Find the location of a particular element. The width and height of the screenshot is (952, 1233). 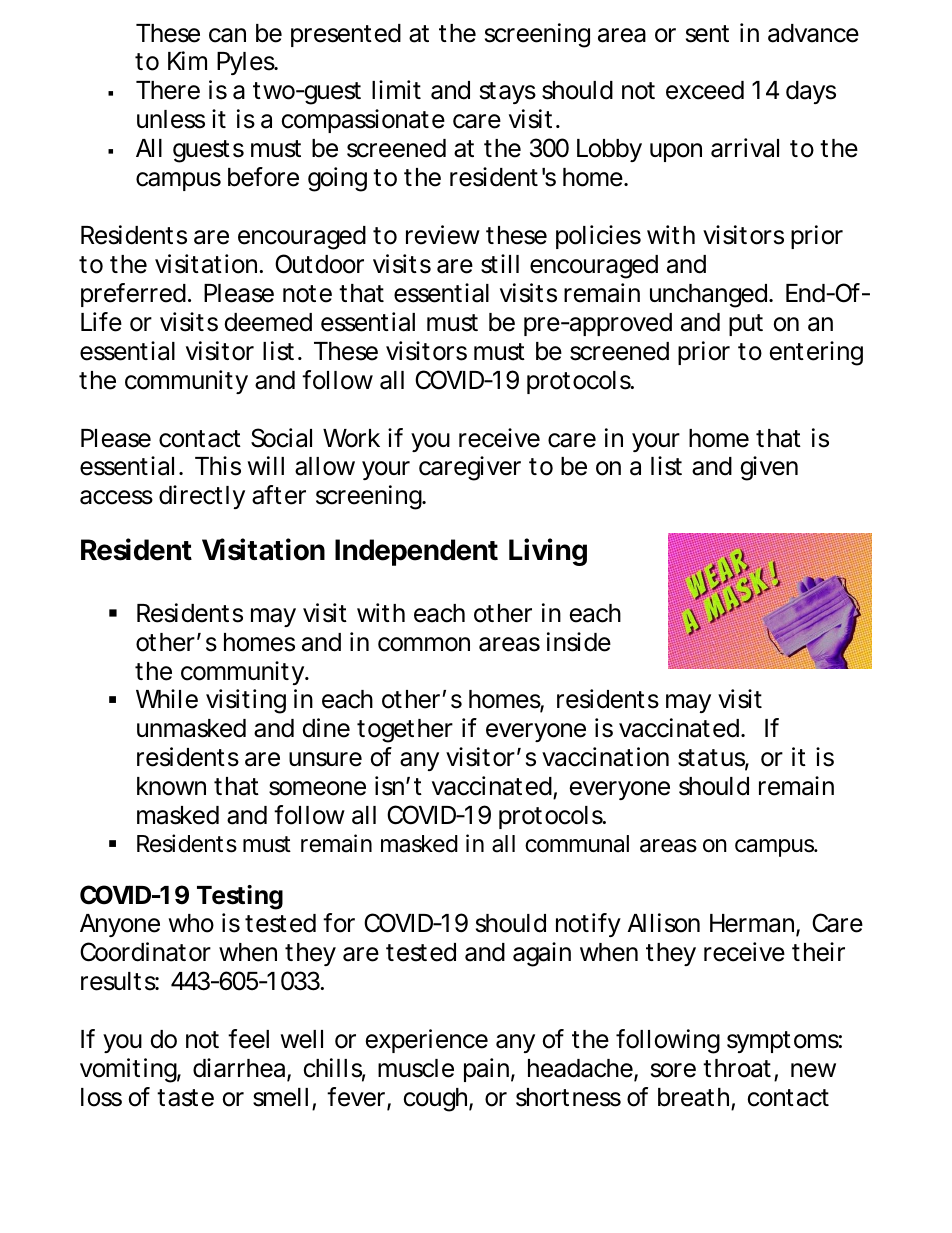

throat is located at coordinates (737, 1068).
